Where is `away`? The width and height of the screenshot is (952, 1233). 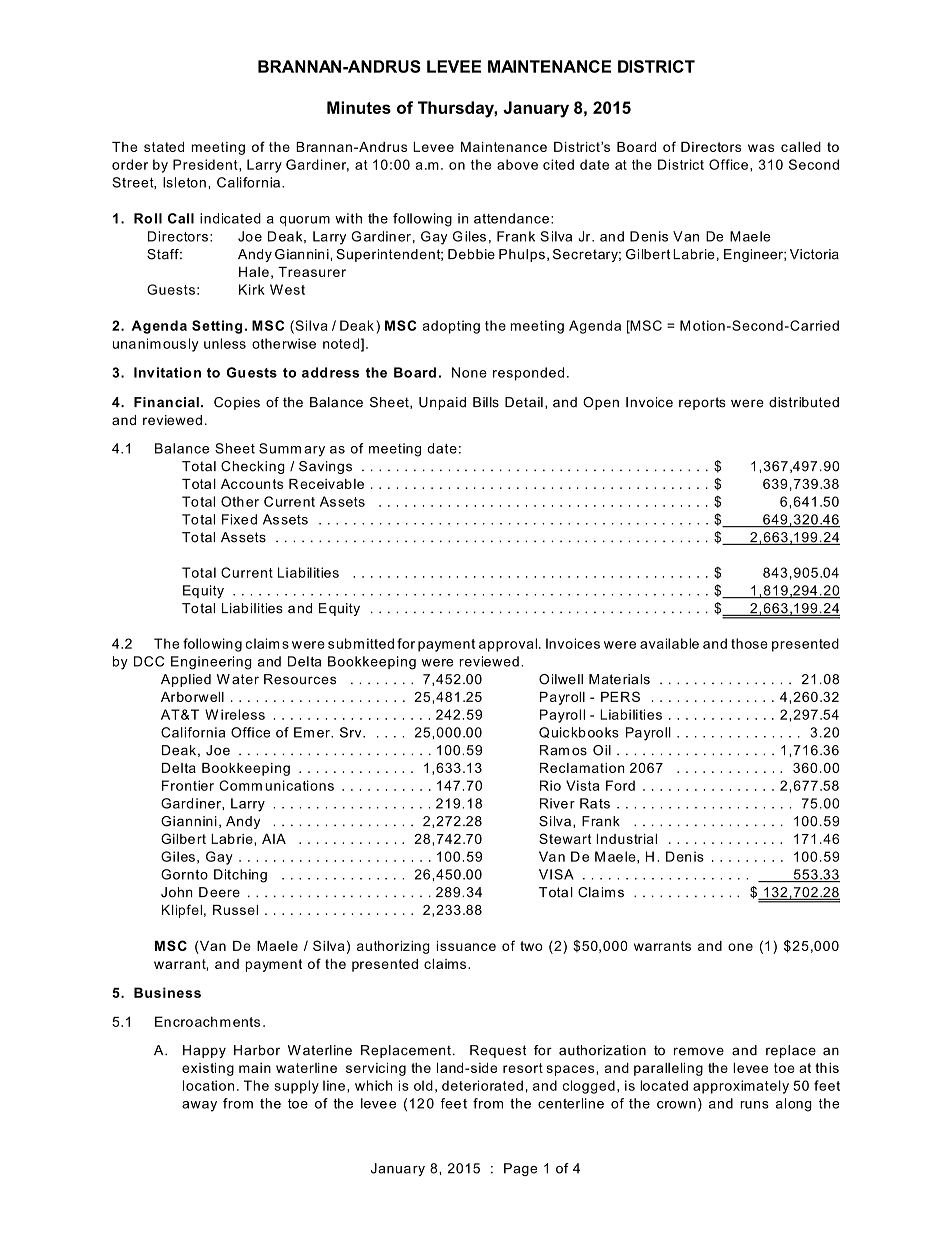
away is located at coordinates (199, 1106).
